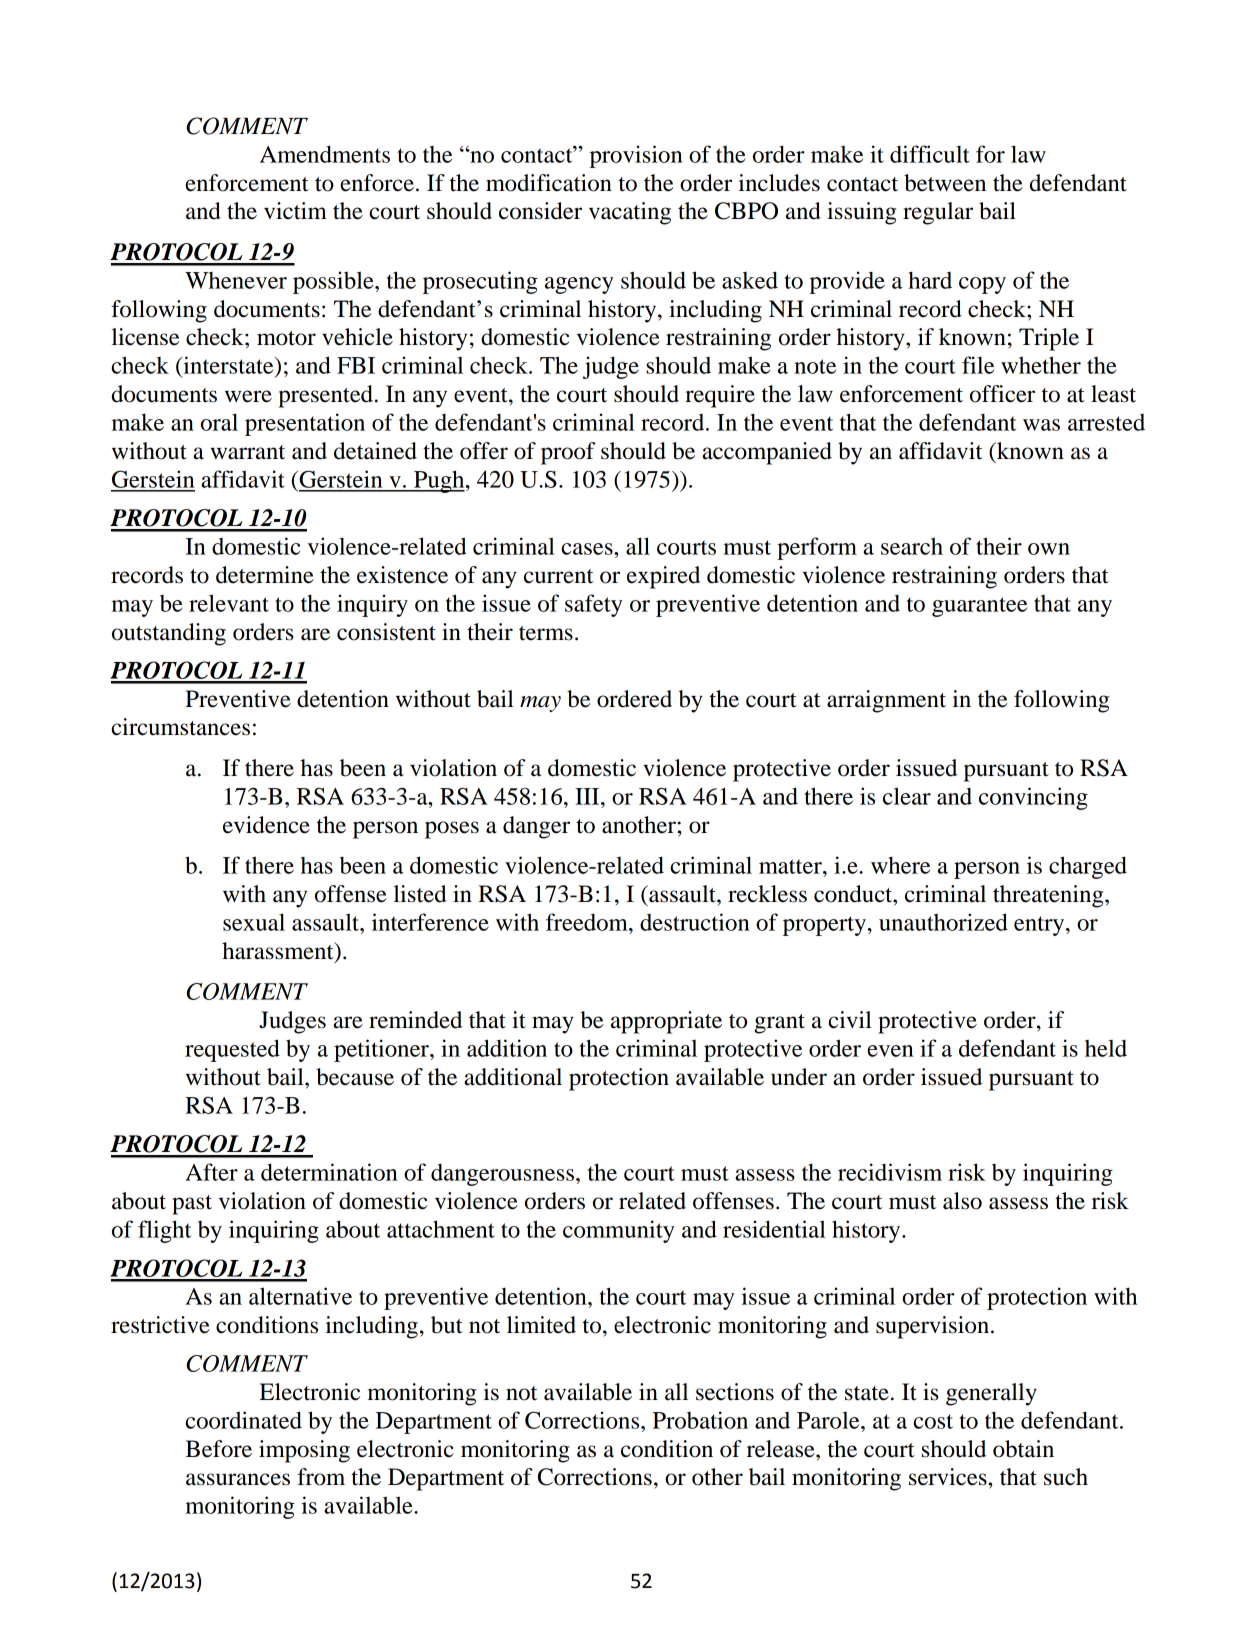 This screenshot has height=1631, width=1260. Describe the element at coordinates (243, 1420) in the screenshot. I see `coordinated` at that location.
